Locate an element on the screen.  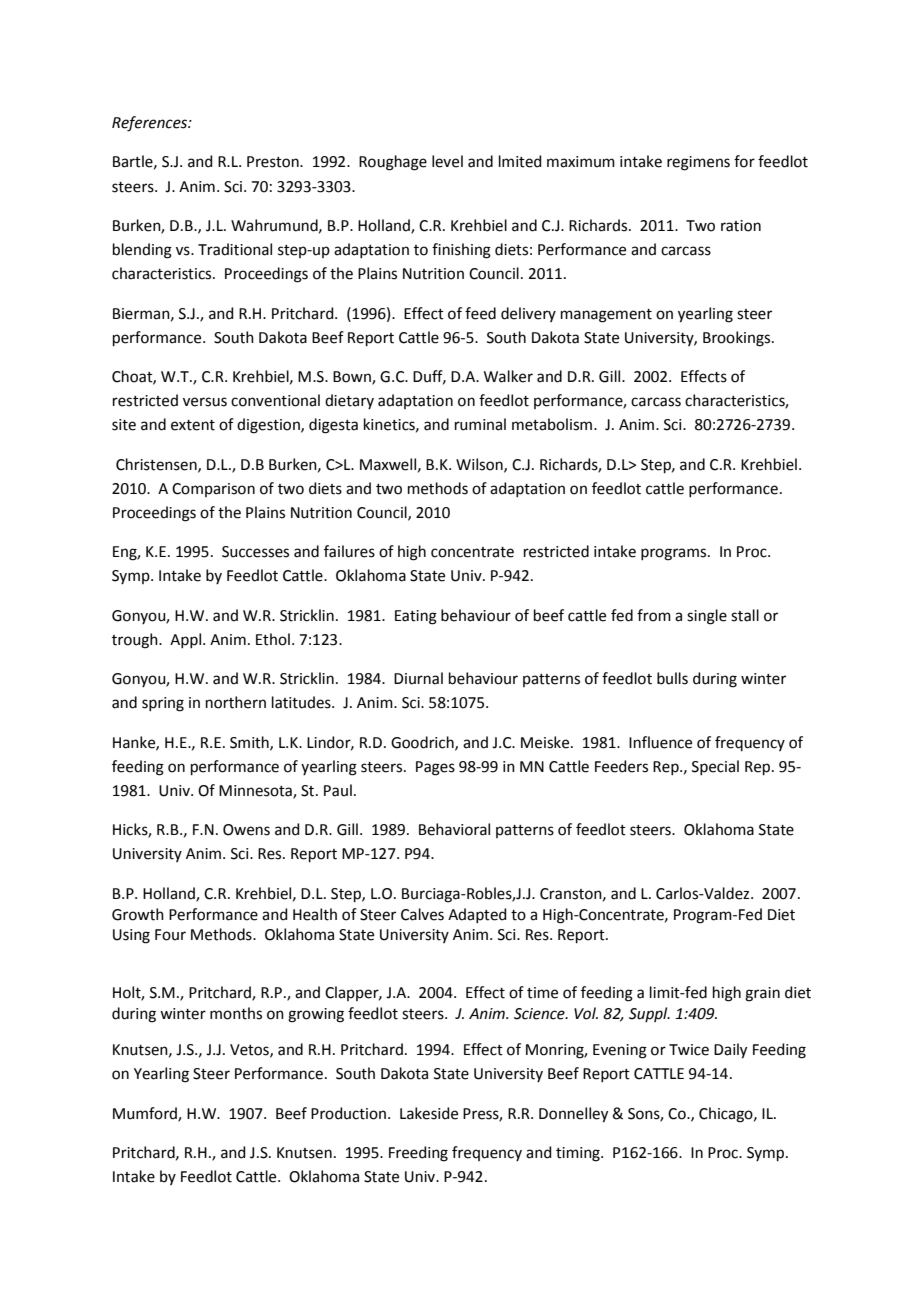
ruminal is located at coordinates (480, 424).
